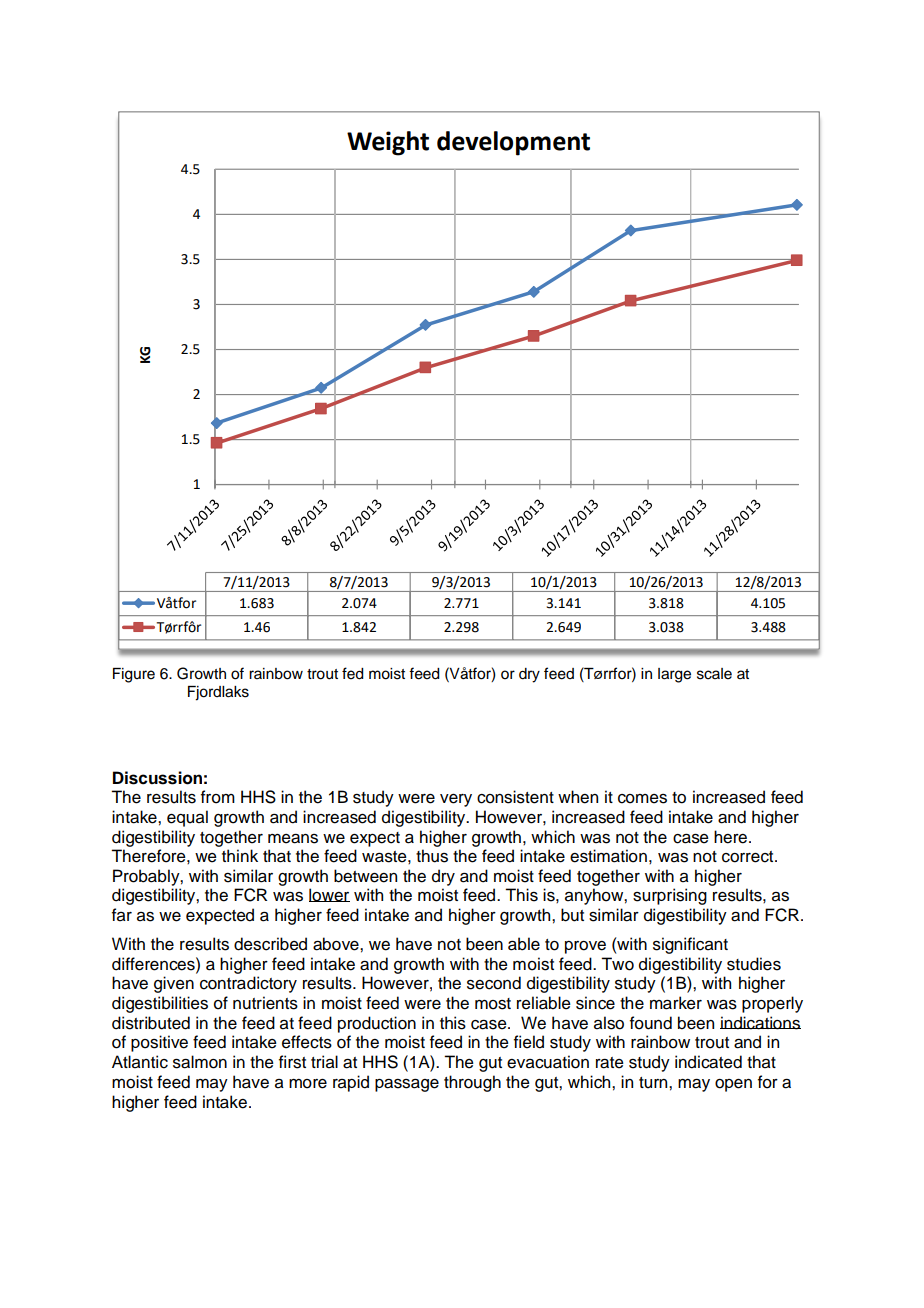 The image size is (924, 1308). Describe the element at coordinates (353, 673) in the image. I see `fed` at that location.
